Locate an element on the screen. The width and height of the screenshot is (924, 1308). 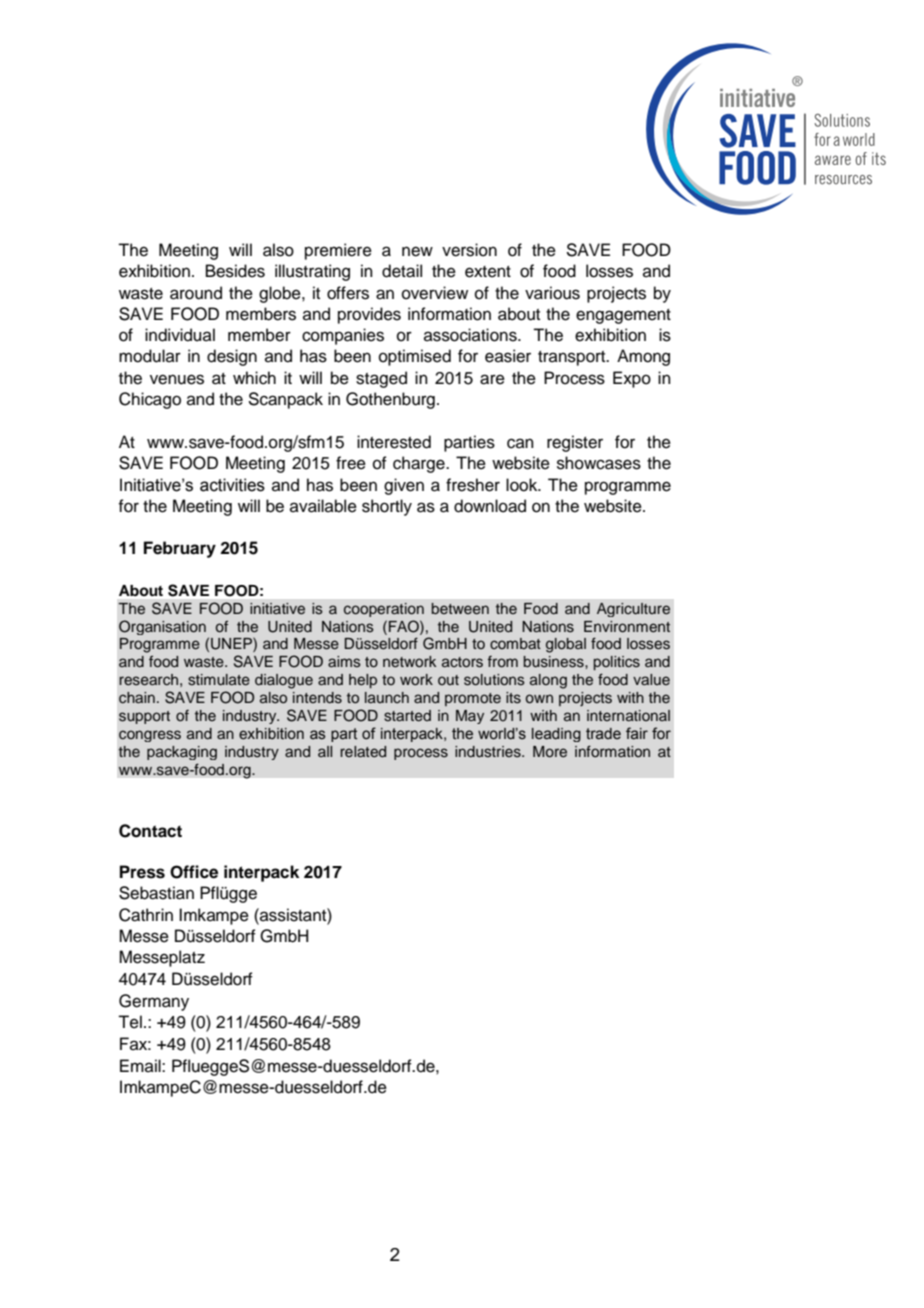
around is located at coordinates (196, 293).
